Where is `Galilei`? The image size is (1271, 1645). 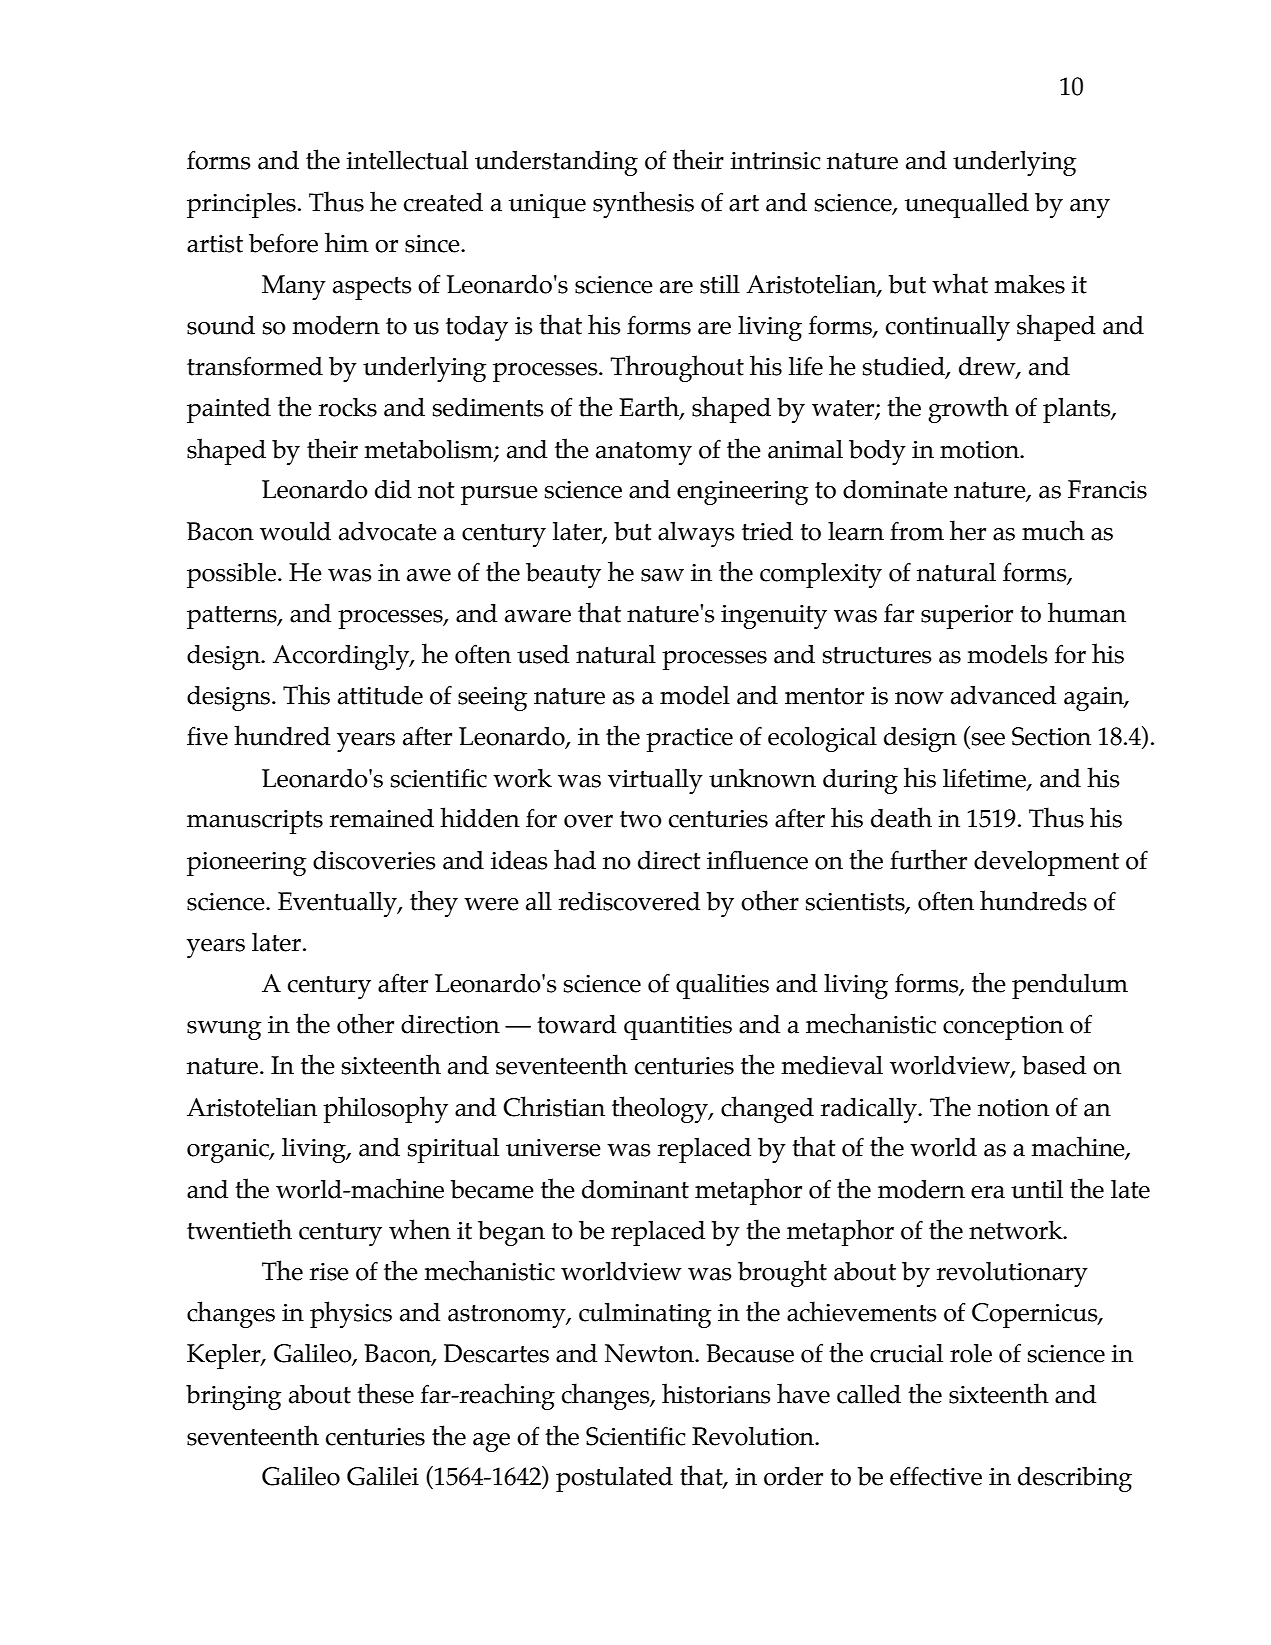 Galilei is located at coordinates (383, 1476).
